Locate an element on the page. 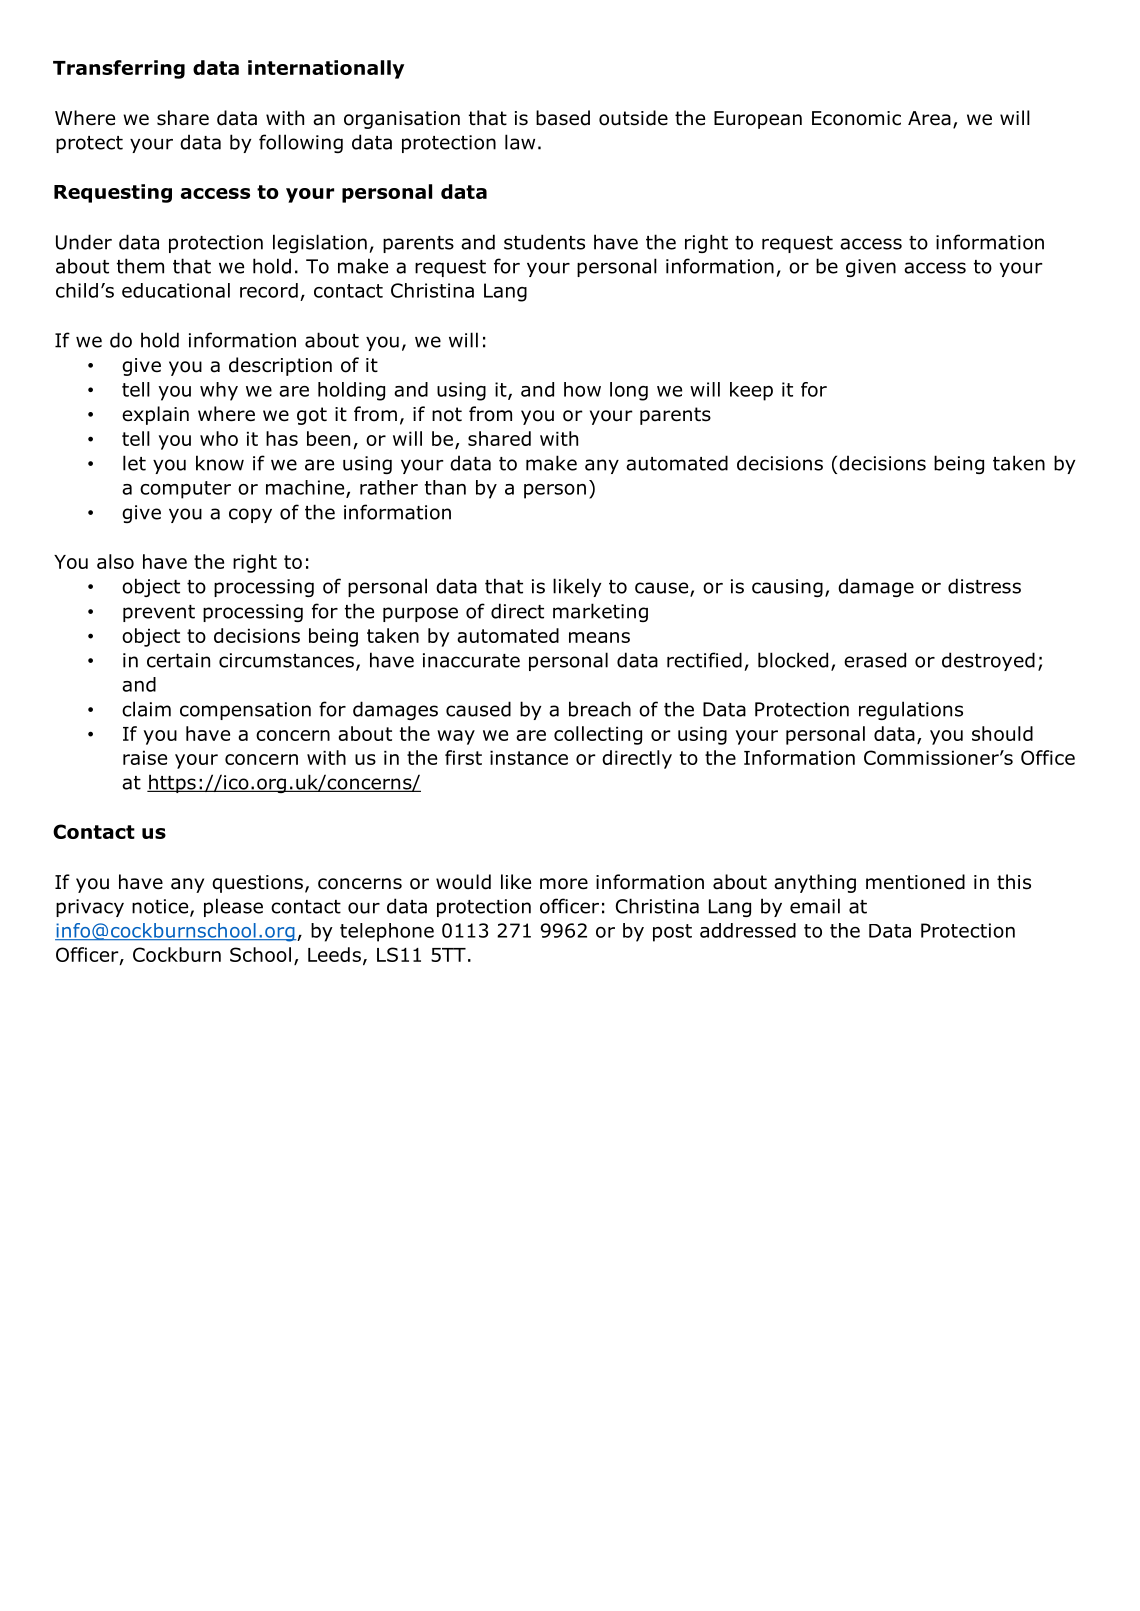 This page has height=1611, width=1140. students is located at coordinates (544, 242).
